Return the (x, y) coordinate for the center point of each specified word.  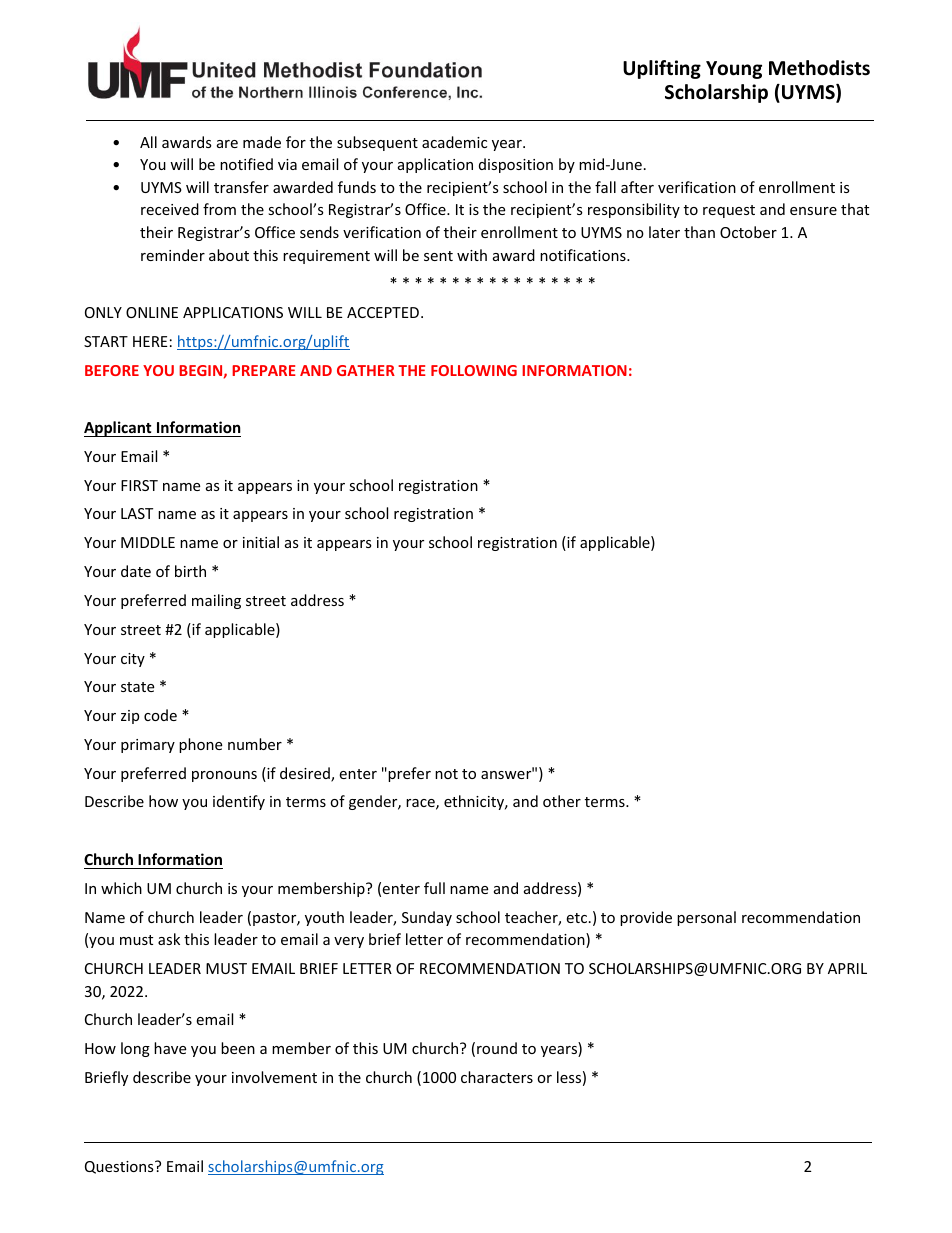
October (748, 232)
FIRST (139, 485)
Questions (120, 1167)
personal (706, 918)
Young (734, 70)
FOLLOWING (474, 370)
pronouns (224, 776)
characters (497, 1077)
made (262, 142)
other (562, 801)
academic (454, 142)
